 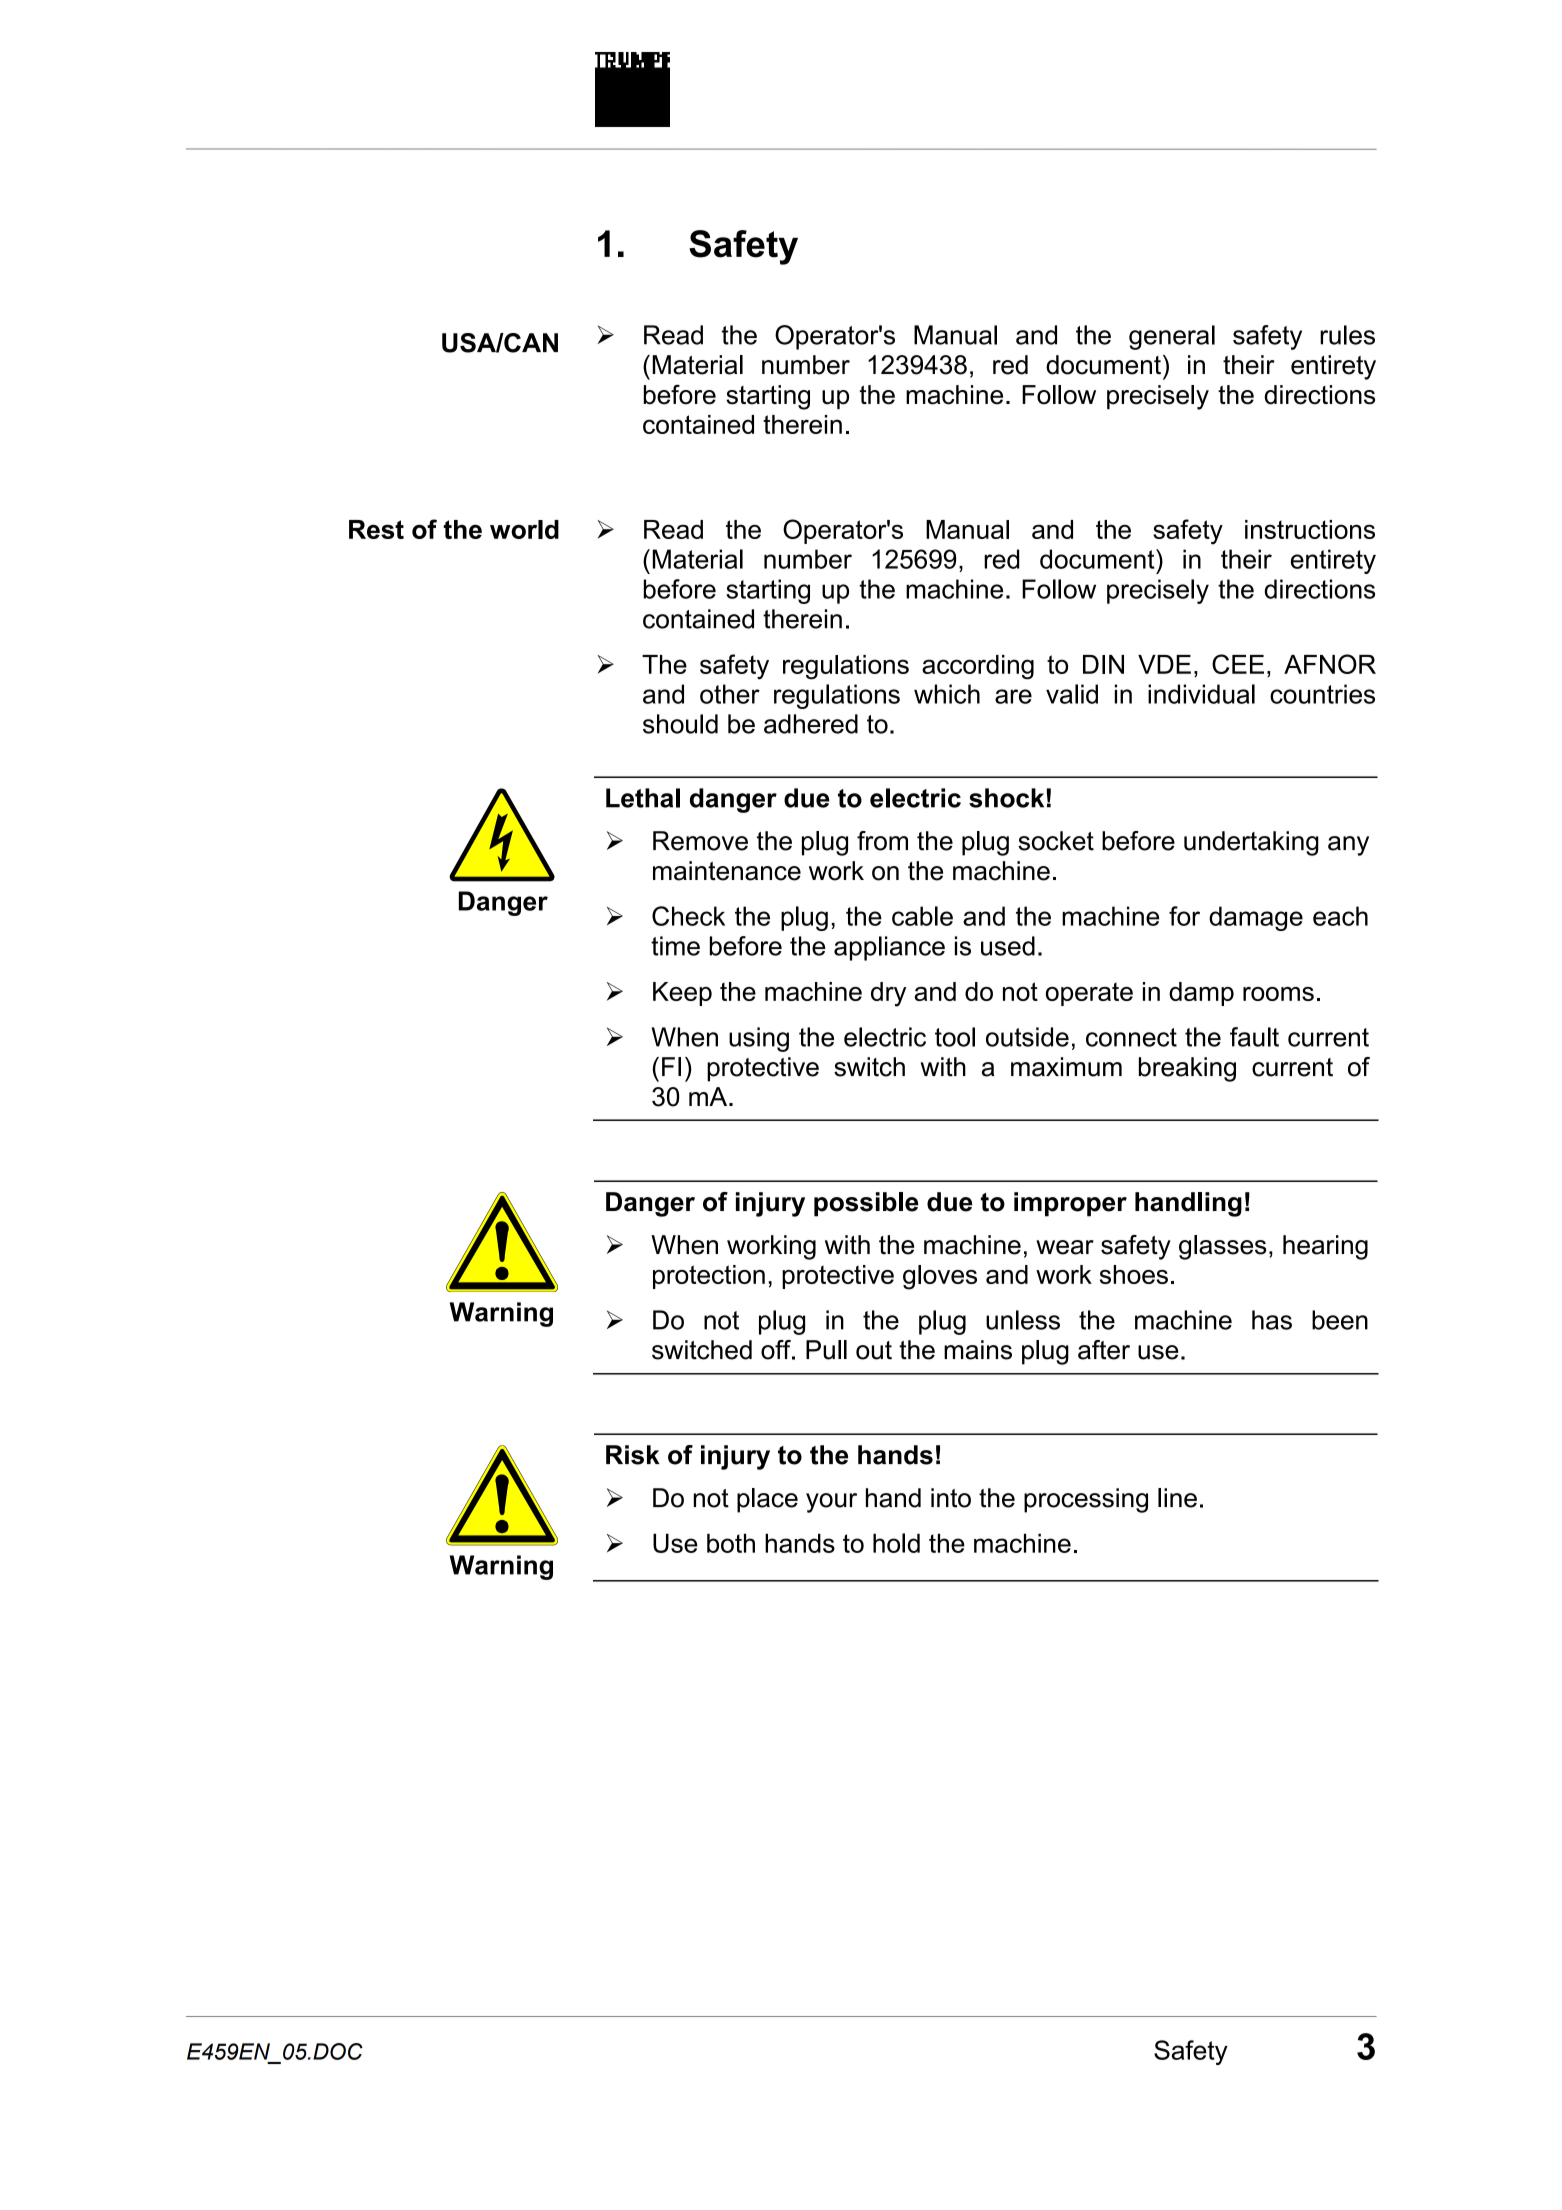 What do you see at coordinates (1177, 1498) in the page?
I see `line` at bounding box center [1177, 1498].
